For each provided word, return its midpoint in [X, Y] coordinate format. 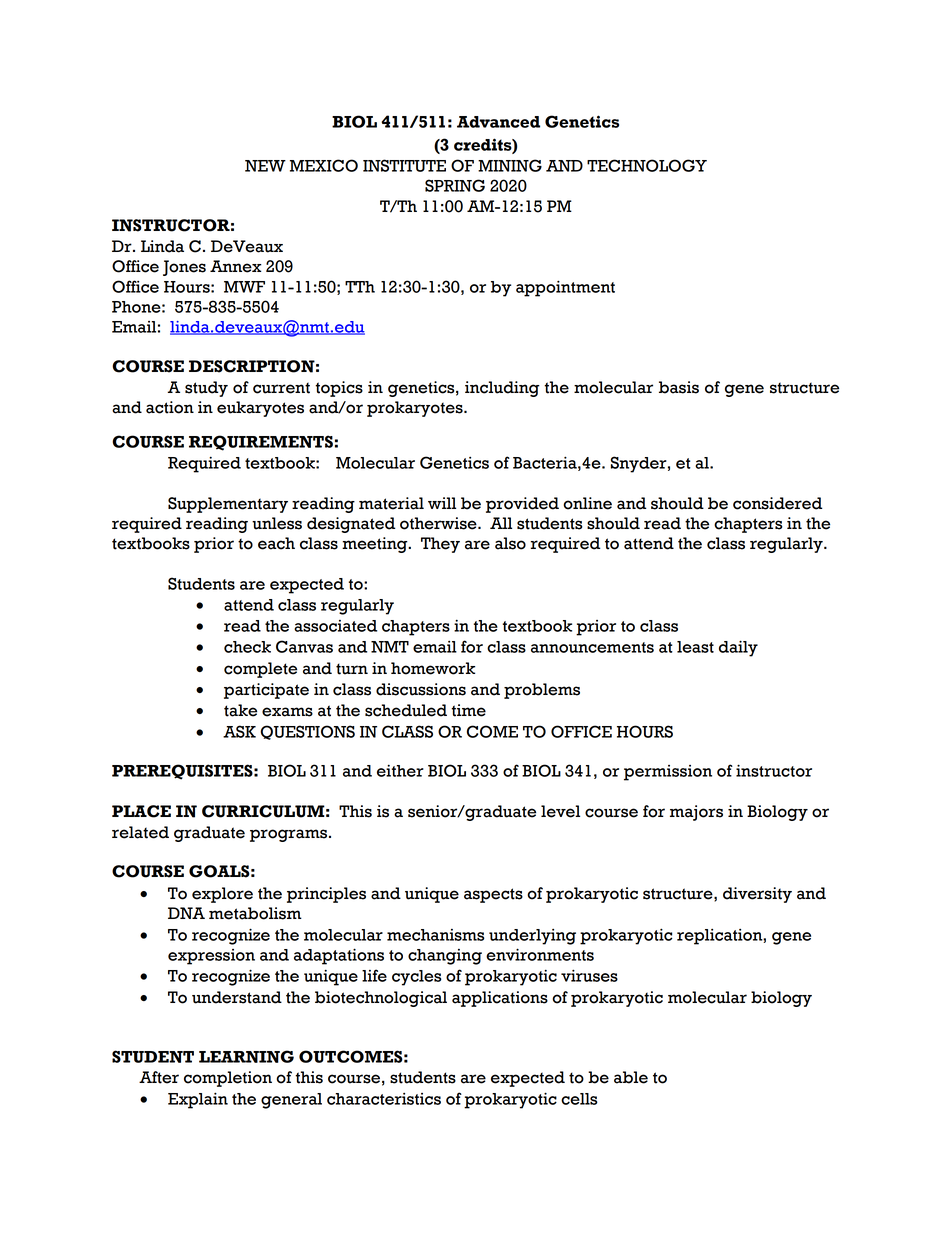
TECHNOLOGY [647, 165]
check [247, 647]
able [631, 1077]
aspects [493, 895]
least [695, 647]
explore [222, 895]
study [206, 389]
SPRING [455, 185]
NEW [265, 166]
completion [228, 1079]
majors [696, 813]
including [502, 389]
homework [433, 668]
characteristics [384, 1099]
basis [679, 387]
